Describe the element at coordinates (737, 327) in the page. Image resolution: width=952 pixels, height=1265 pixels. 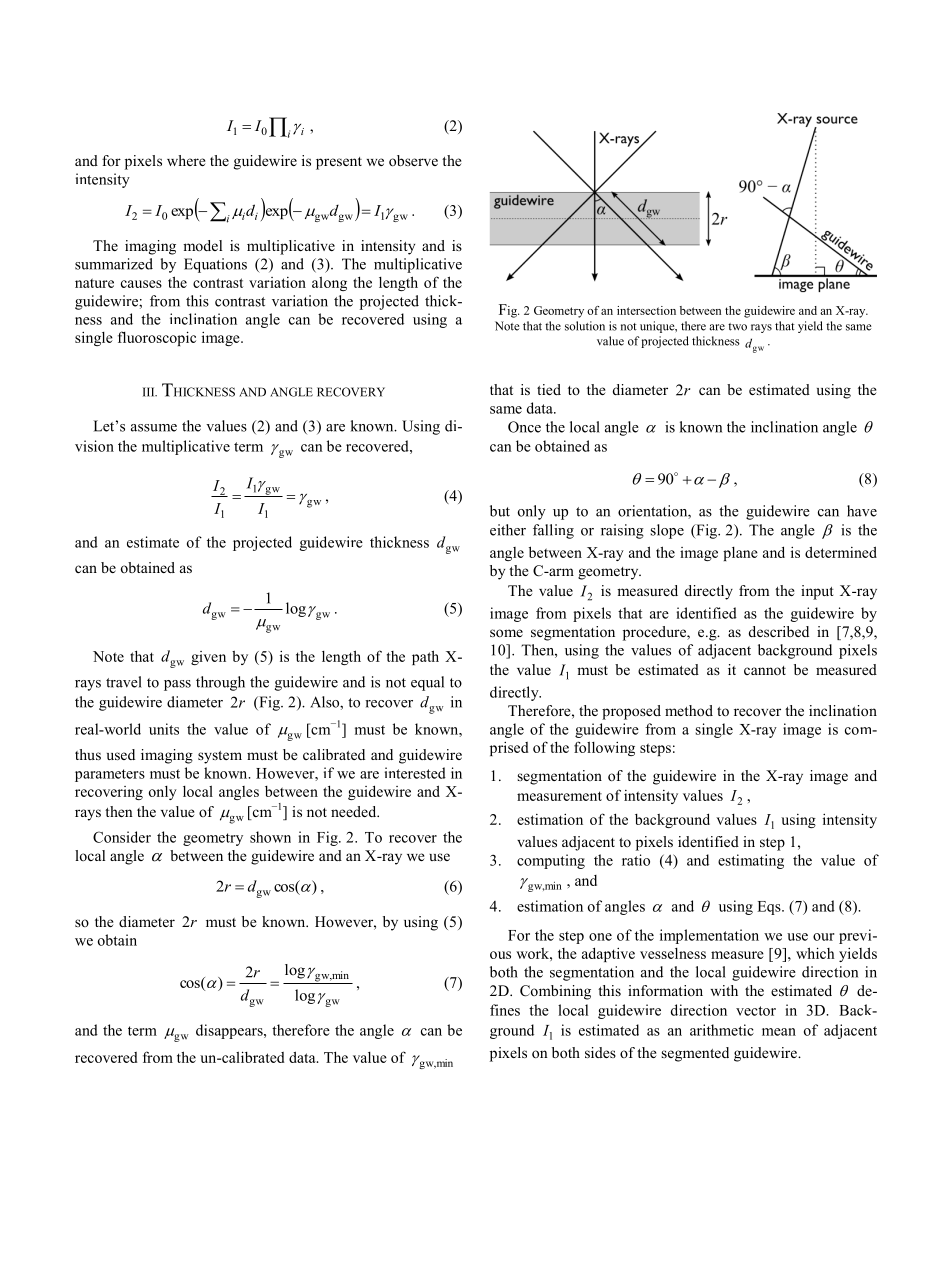
I see `two` at that location.
